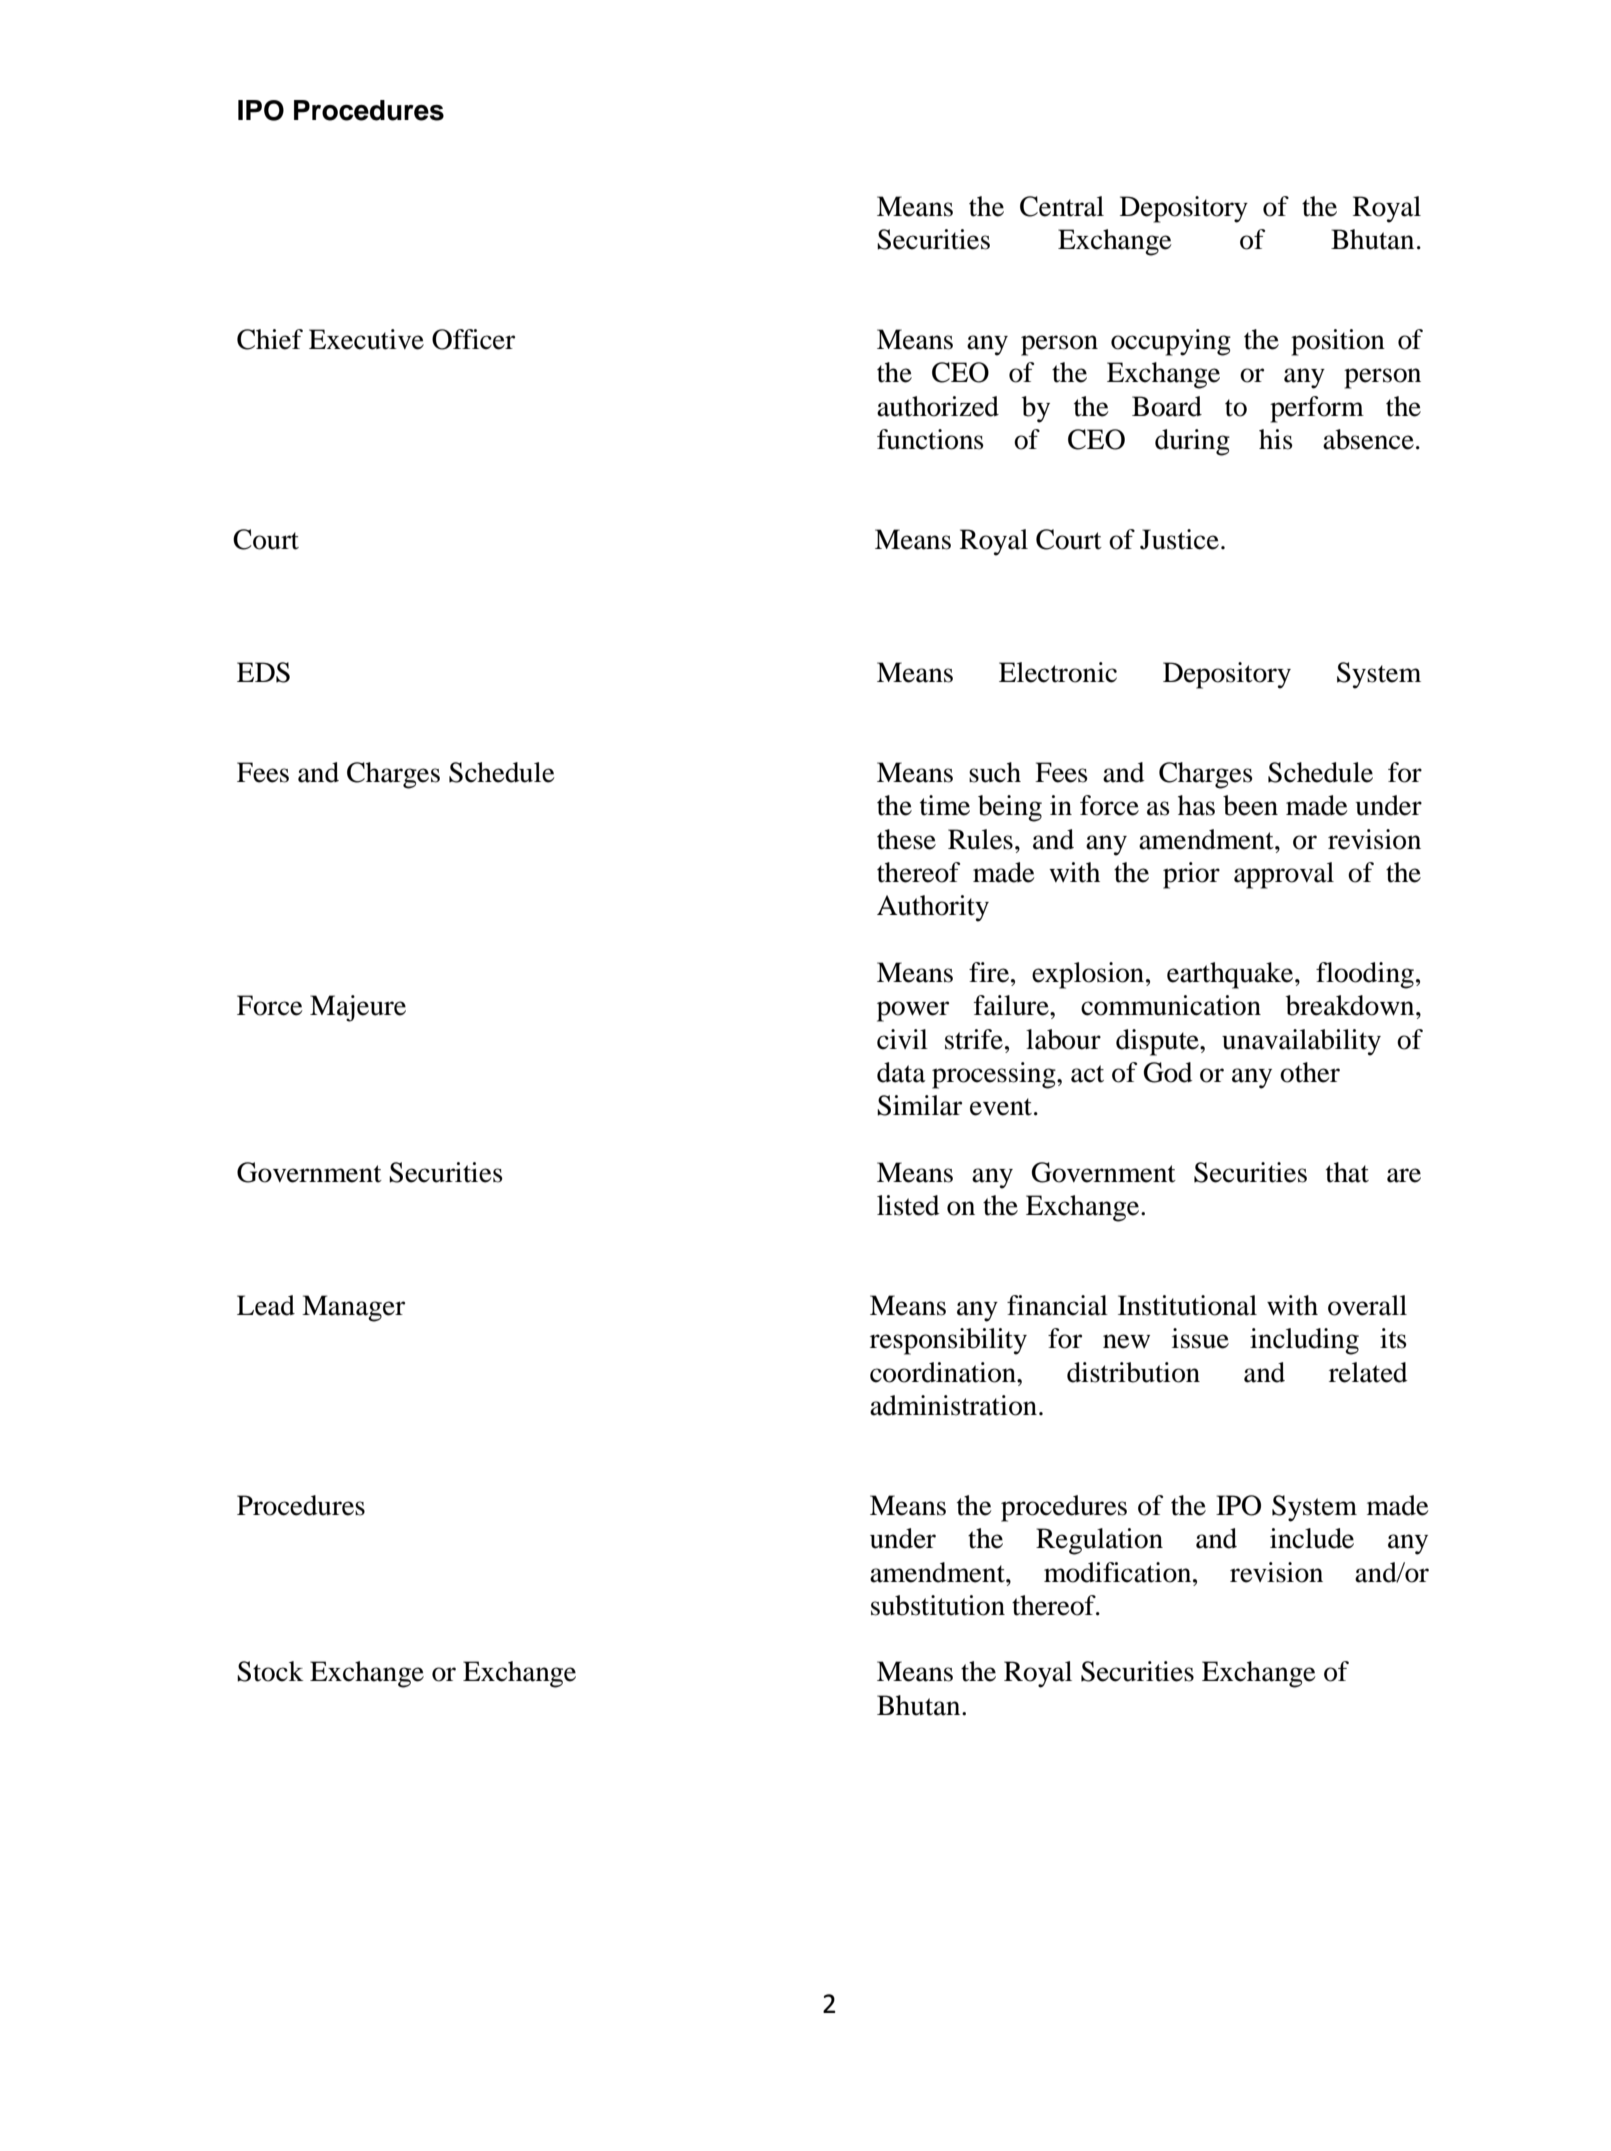  I want to click on Stock, so click(270, 1671).
